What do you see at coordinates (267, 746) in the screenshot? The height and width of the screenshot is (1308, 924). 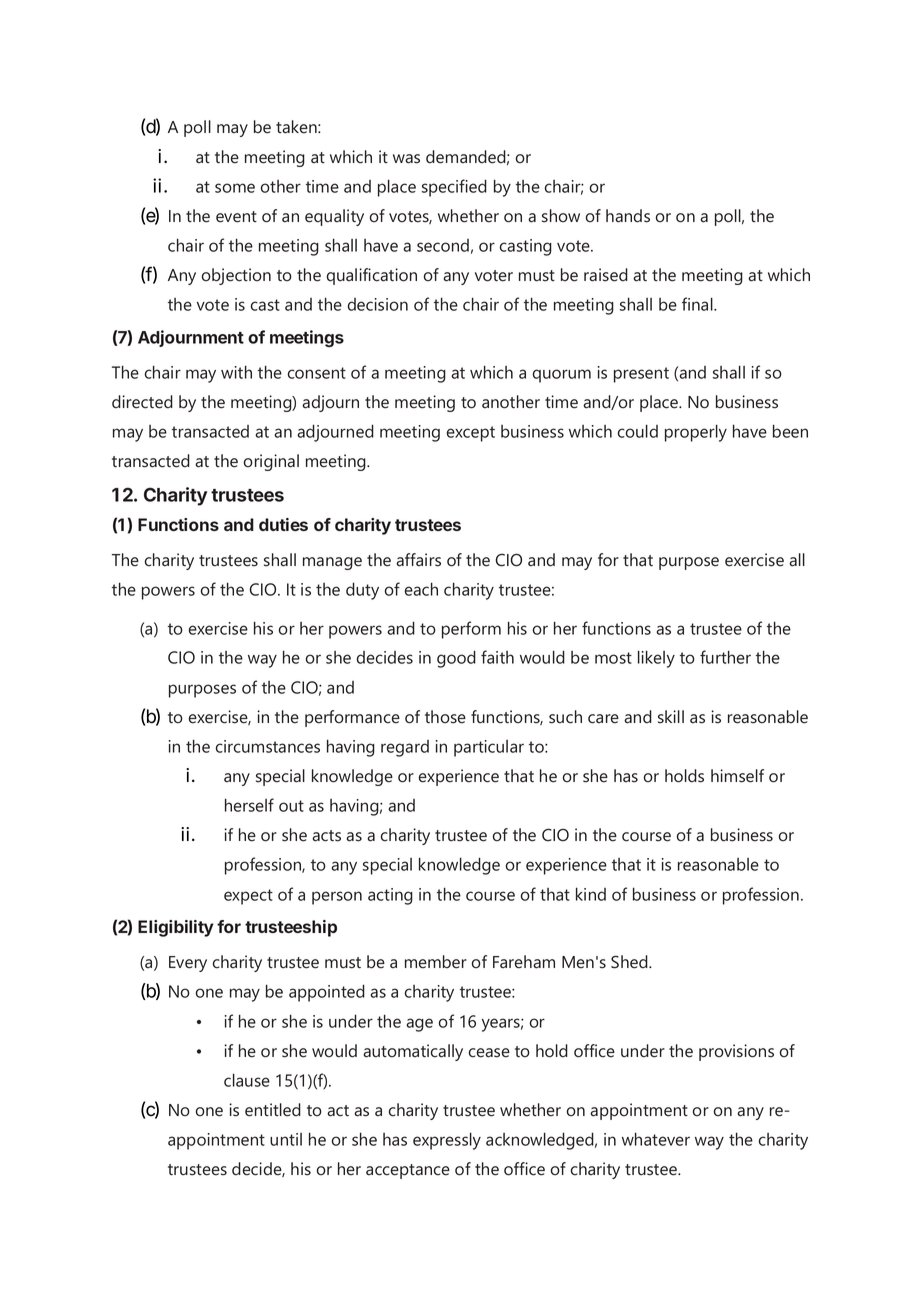 I see `circumstances` at bounding box center [267, 746].
